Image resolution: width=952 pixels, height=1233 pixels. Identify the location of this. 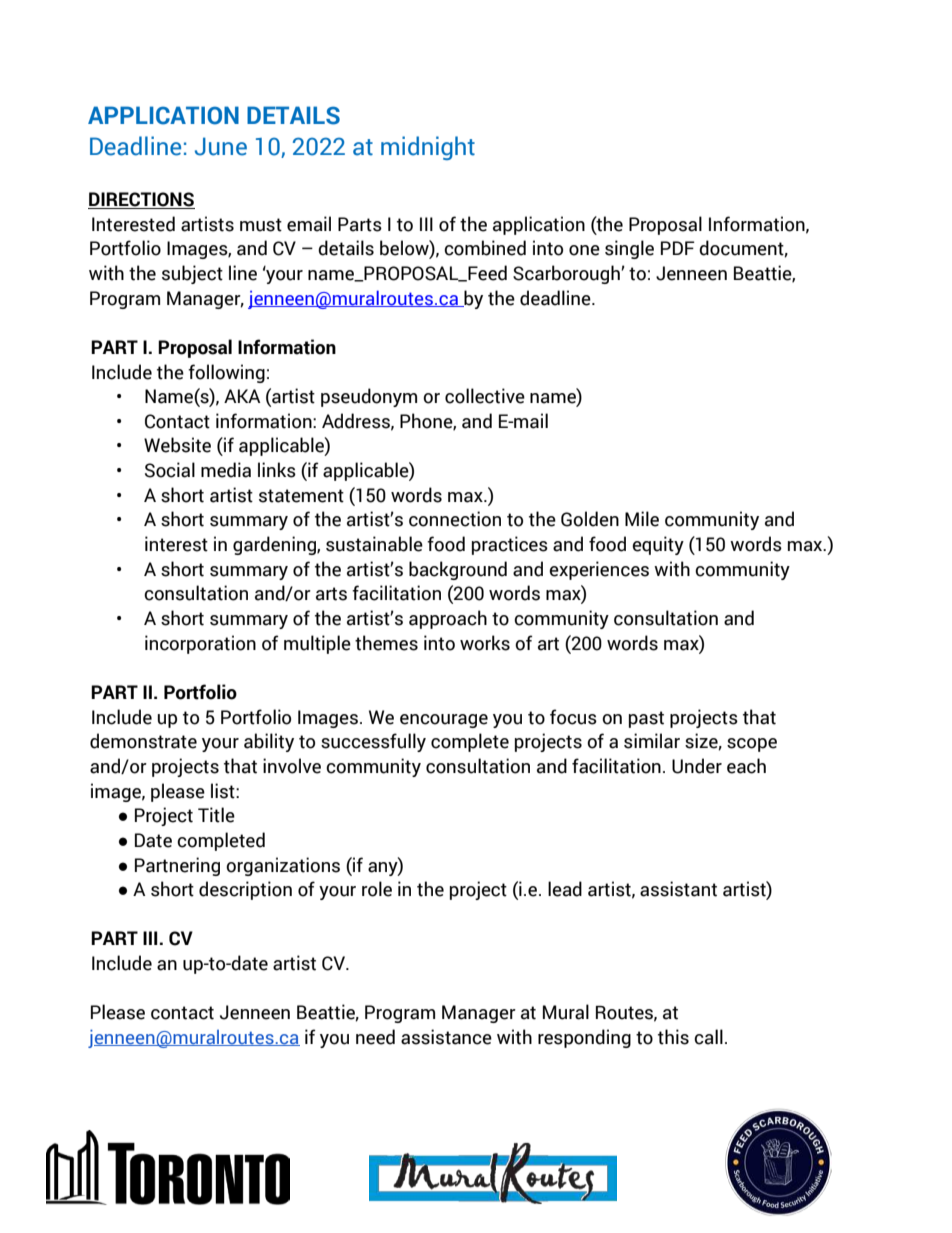
(673, 1037).
